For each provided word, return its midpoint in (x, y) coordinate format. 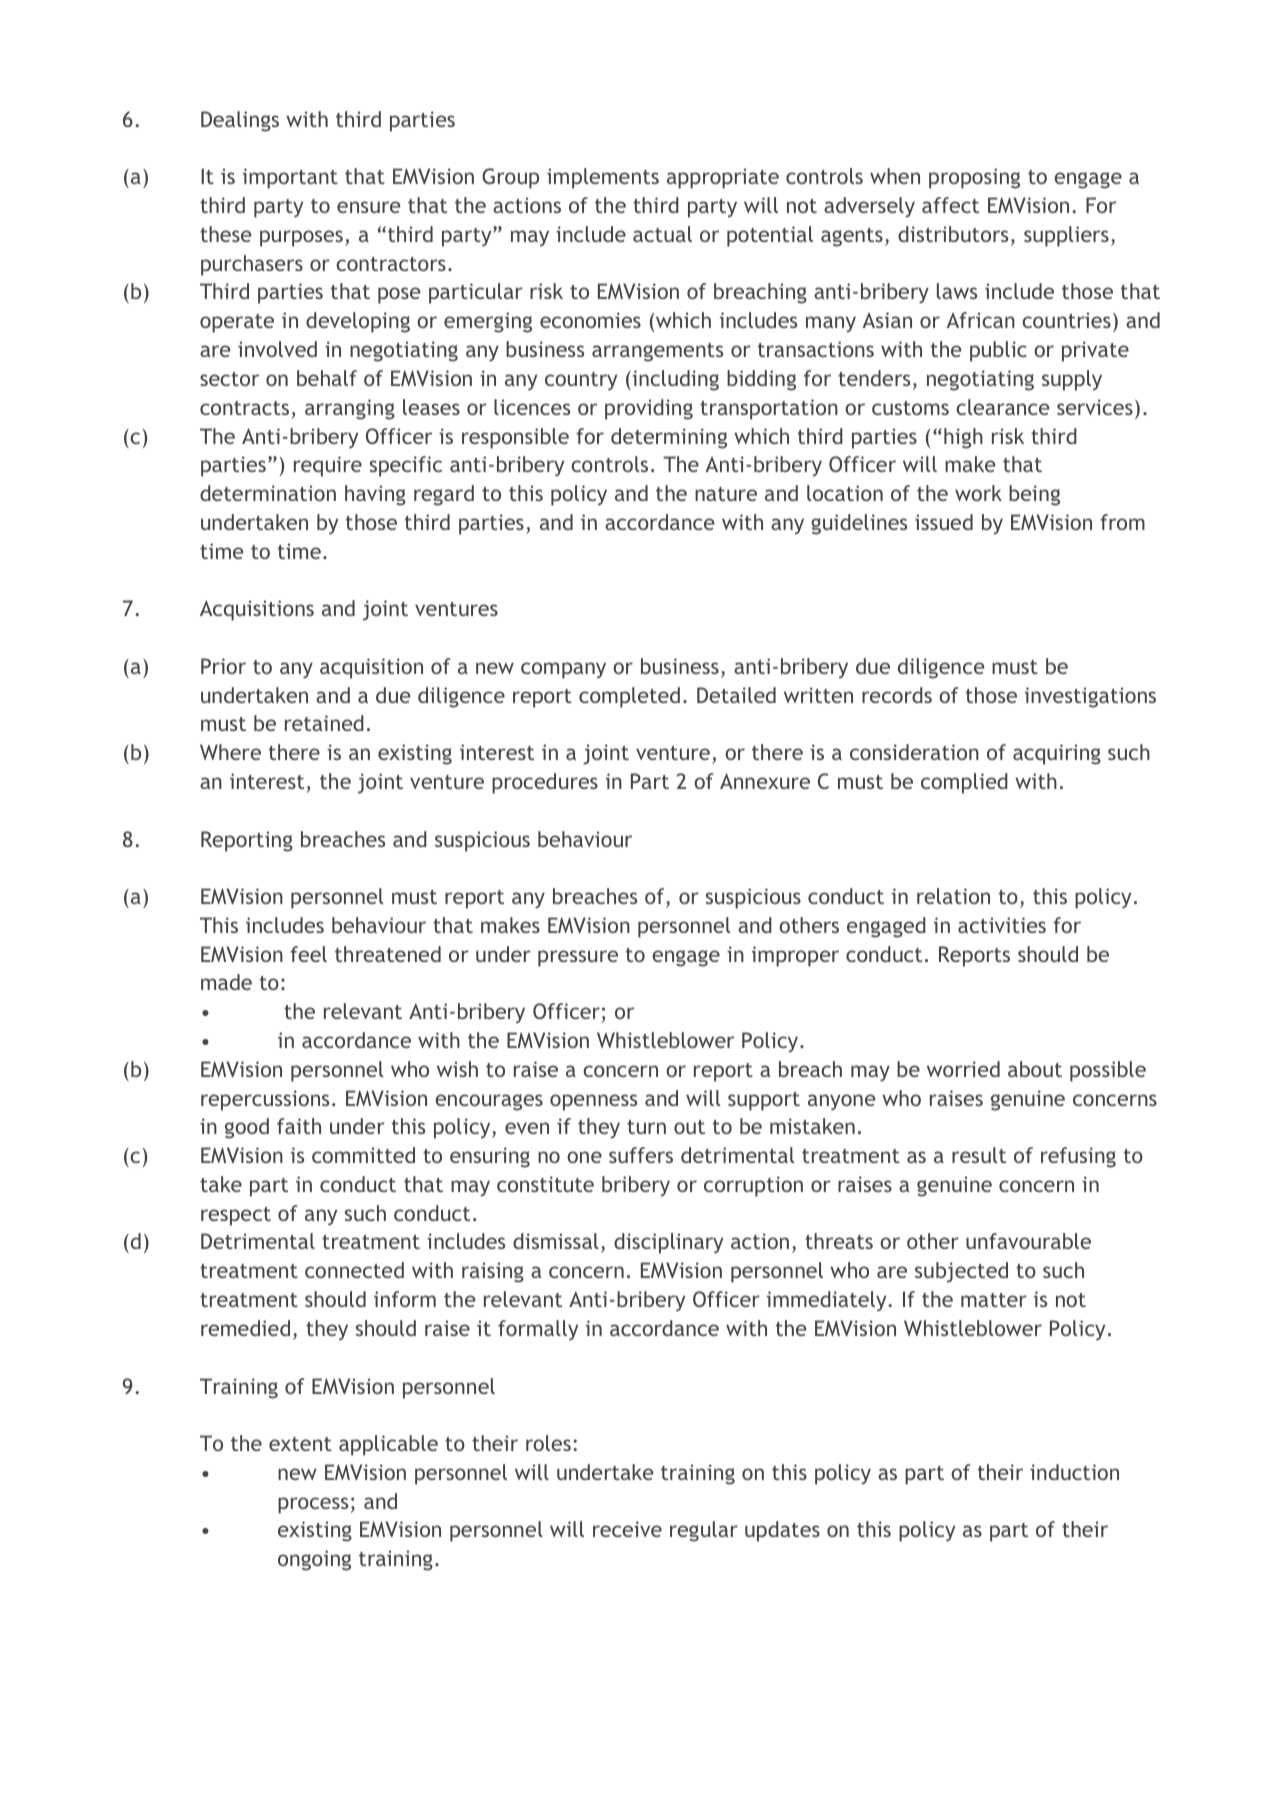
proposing (974, 178)
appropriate (723, 178)
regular (704, 1531)
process (313, 1505)
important (290, 178)
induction (1074, 1472)
